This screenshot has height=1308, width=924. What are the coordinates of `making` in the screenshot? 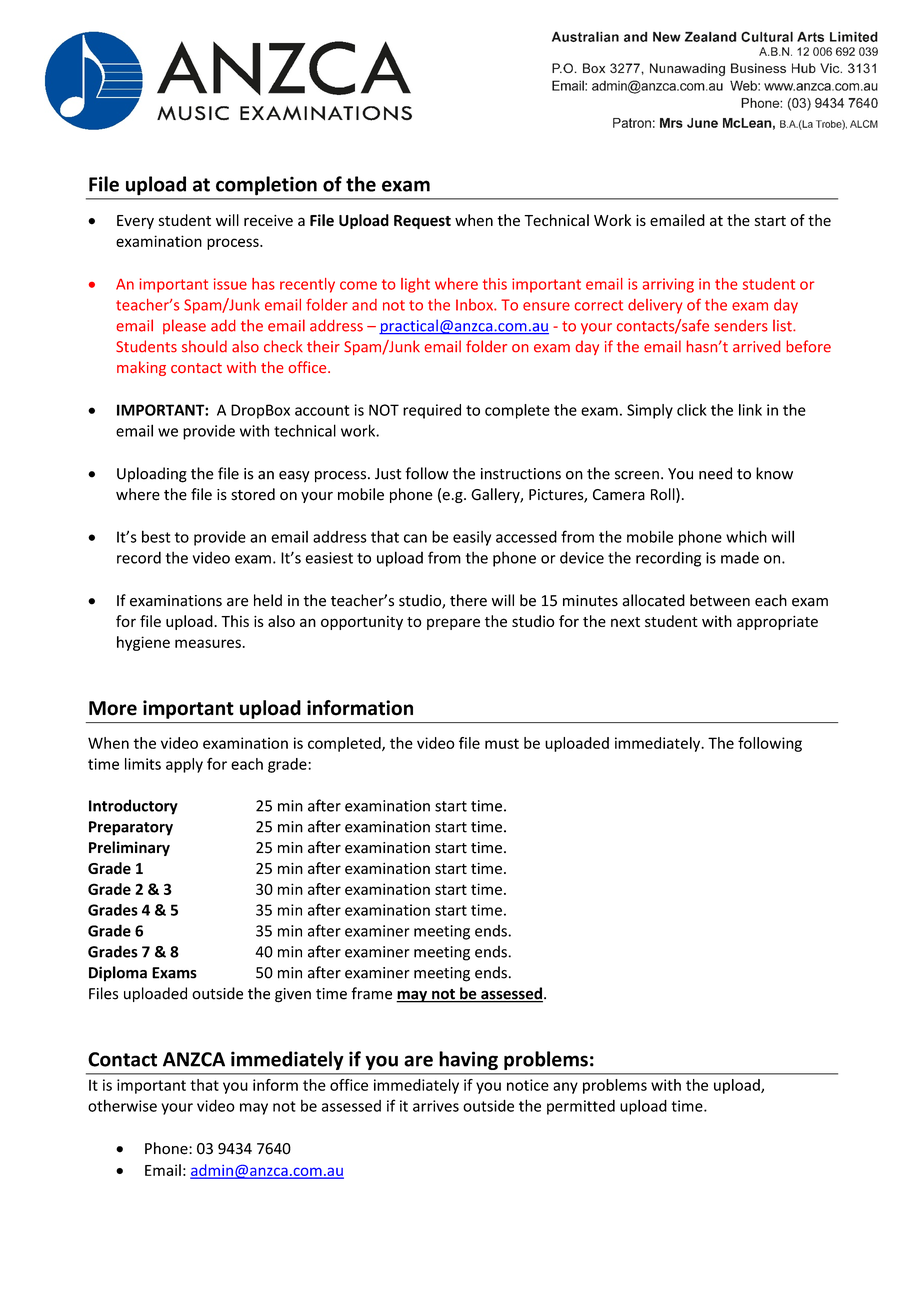 It's located at (141, 368).
